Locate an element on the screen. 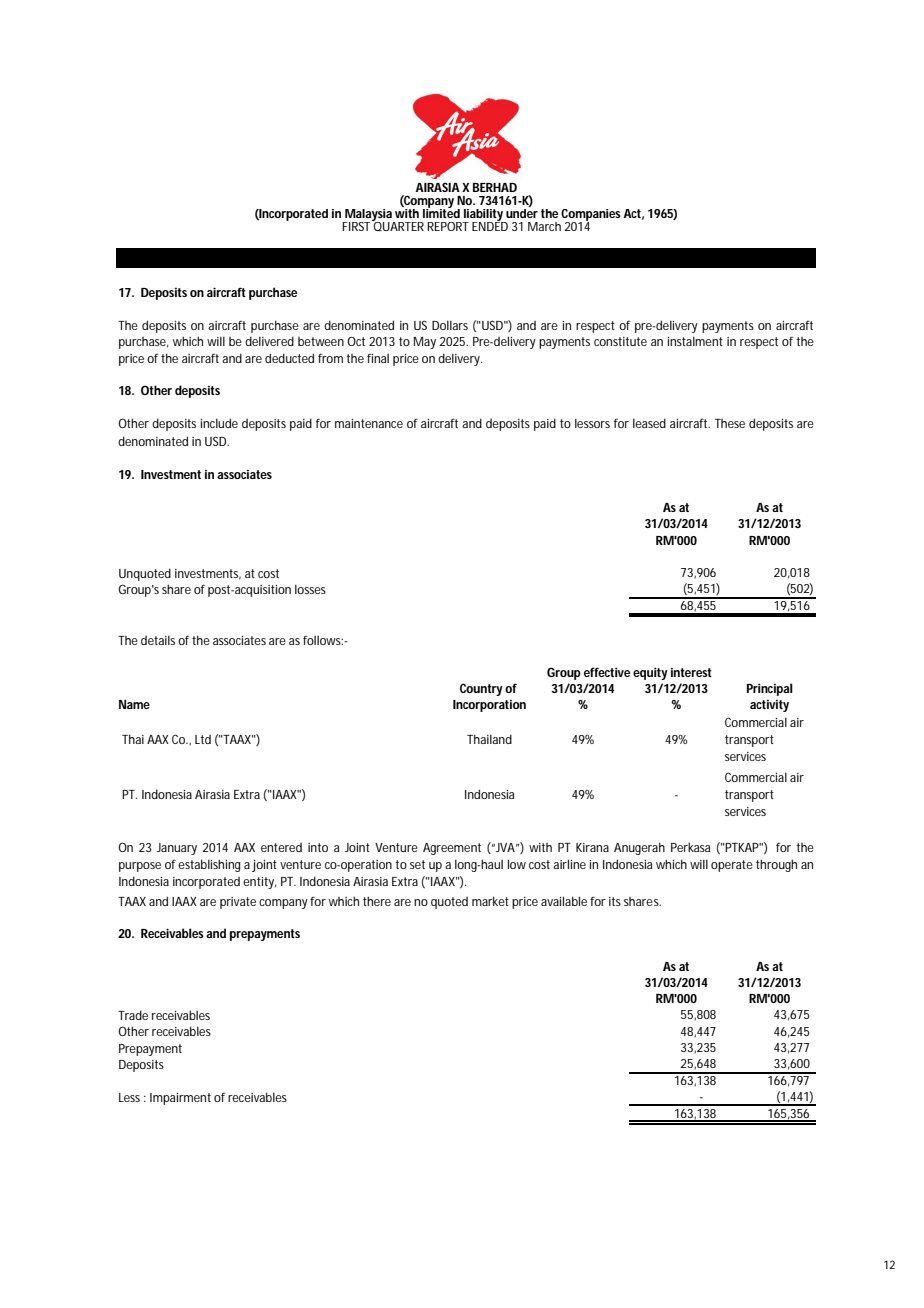  details is located at coordinates (158, 640).
